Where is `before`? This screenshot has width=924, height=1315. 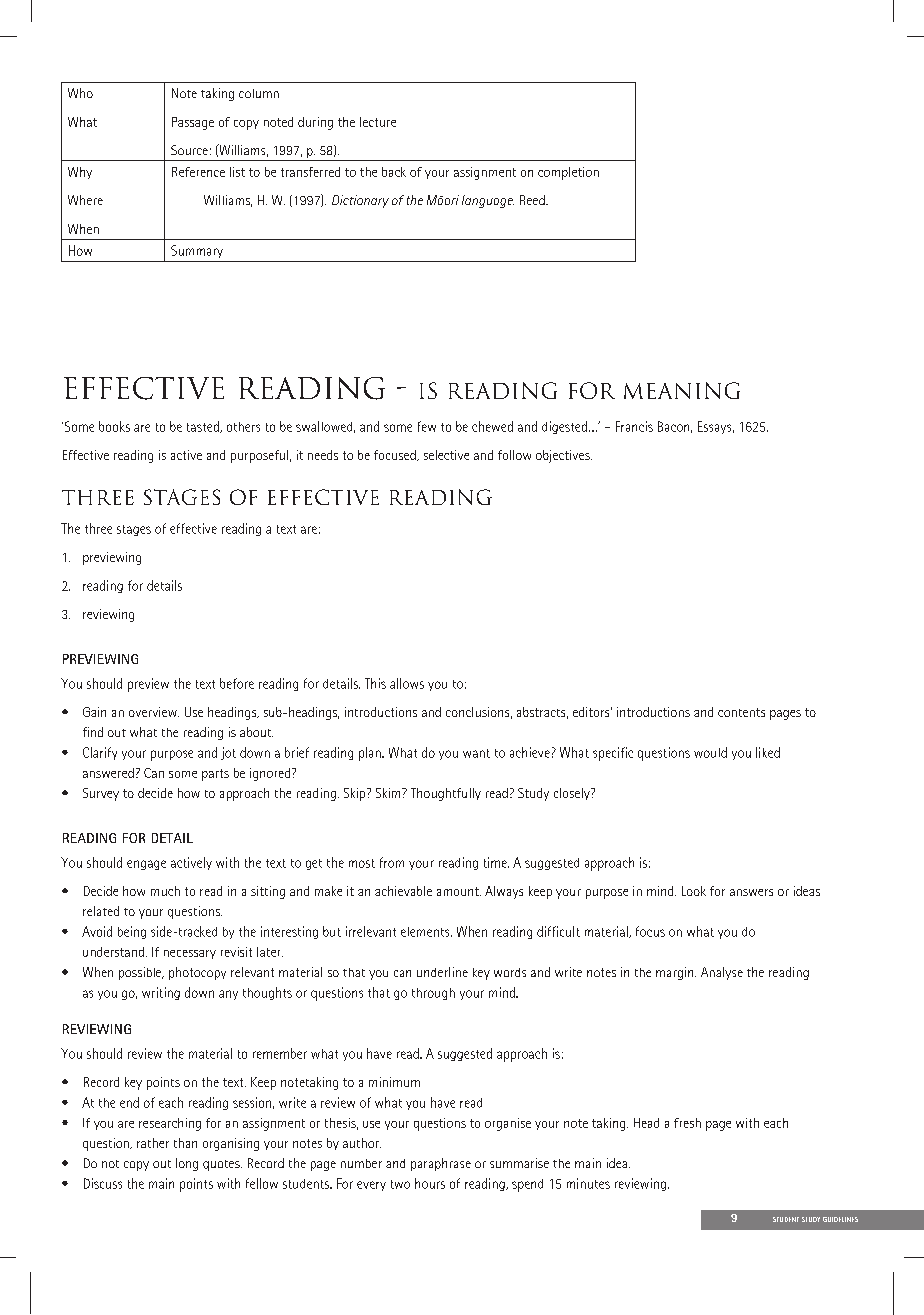 before is located at coordinates (237, 683).
